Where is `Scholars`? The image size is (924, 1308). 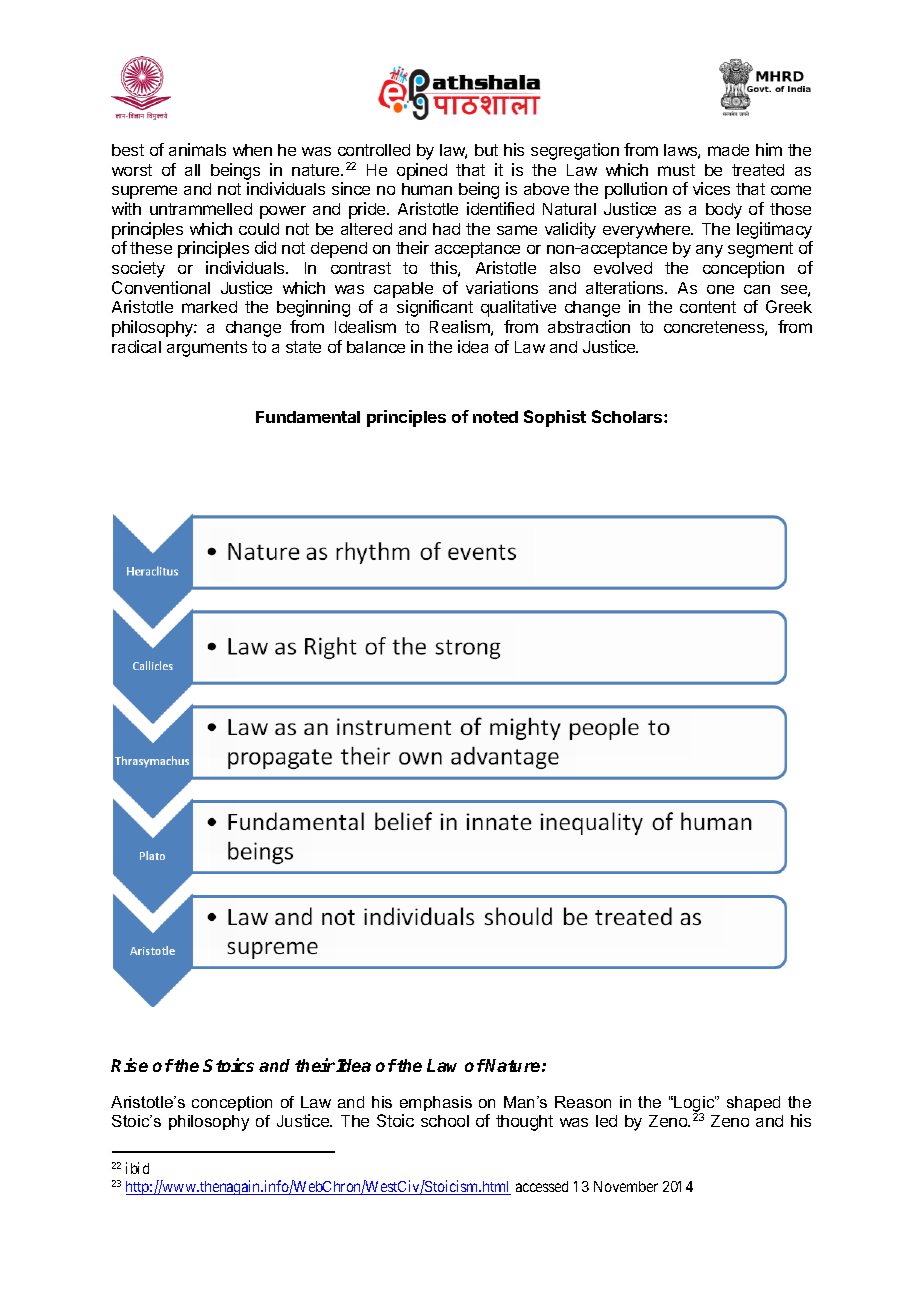
Scholars is located at coordinates (628, 416).
